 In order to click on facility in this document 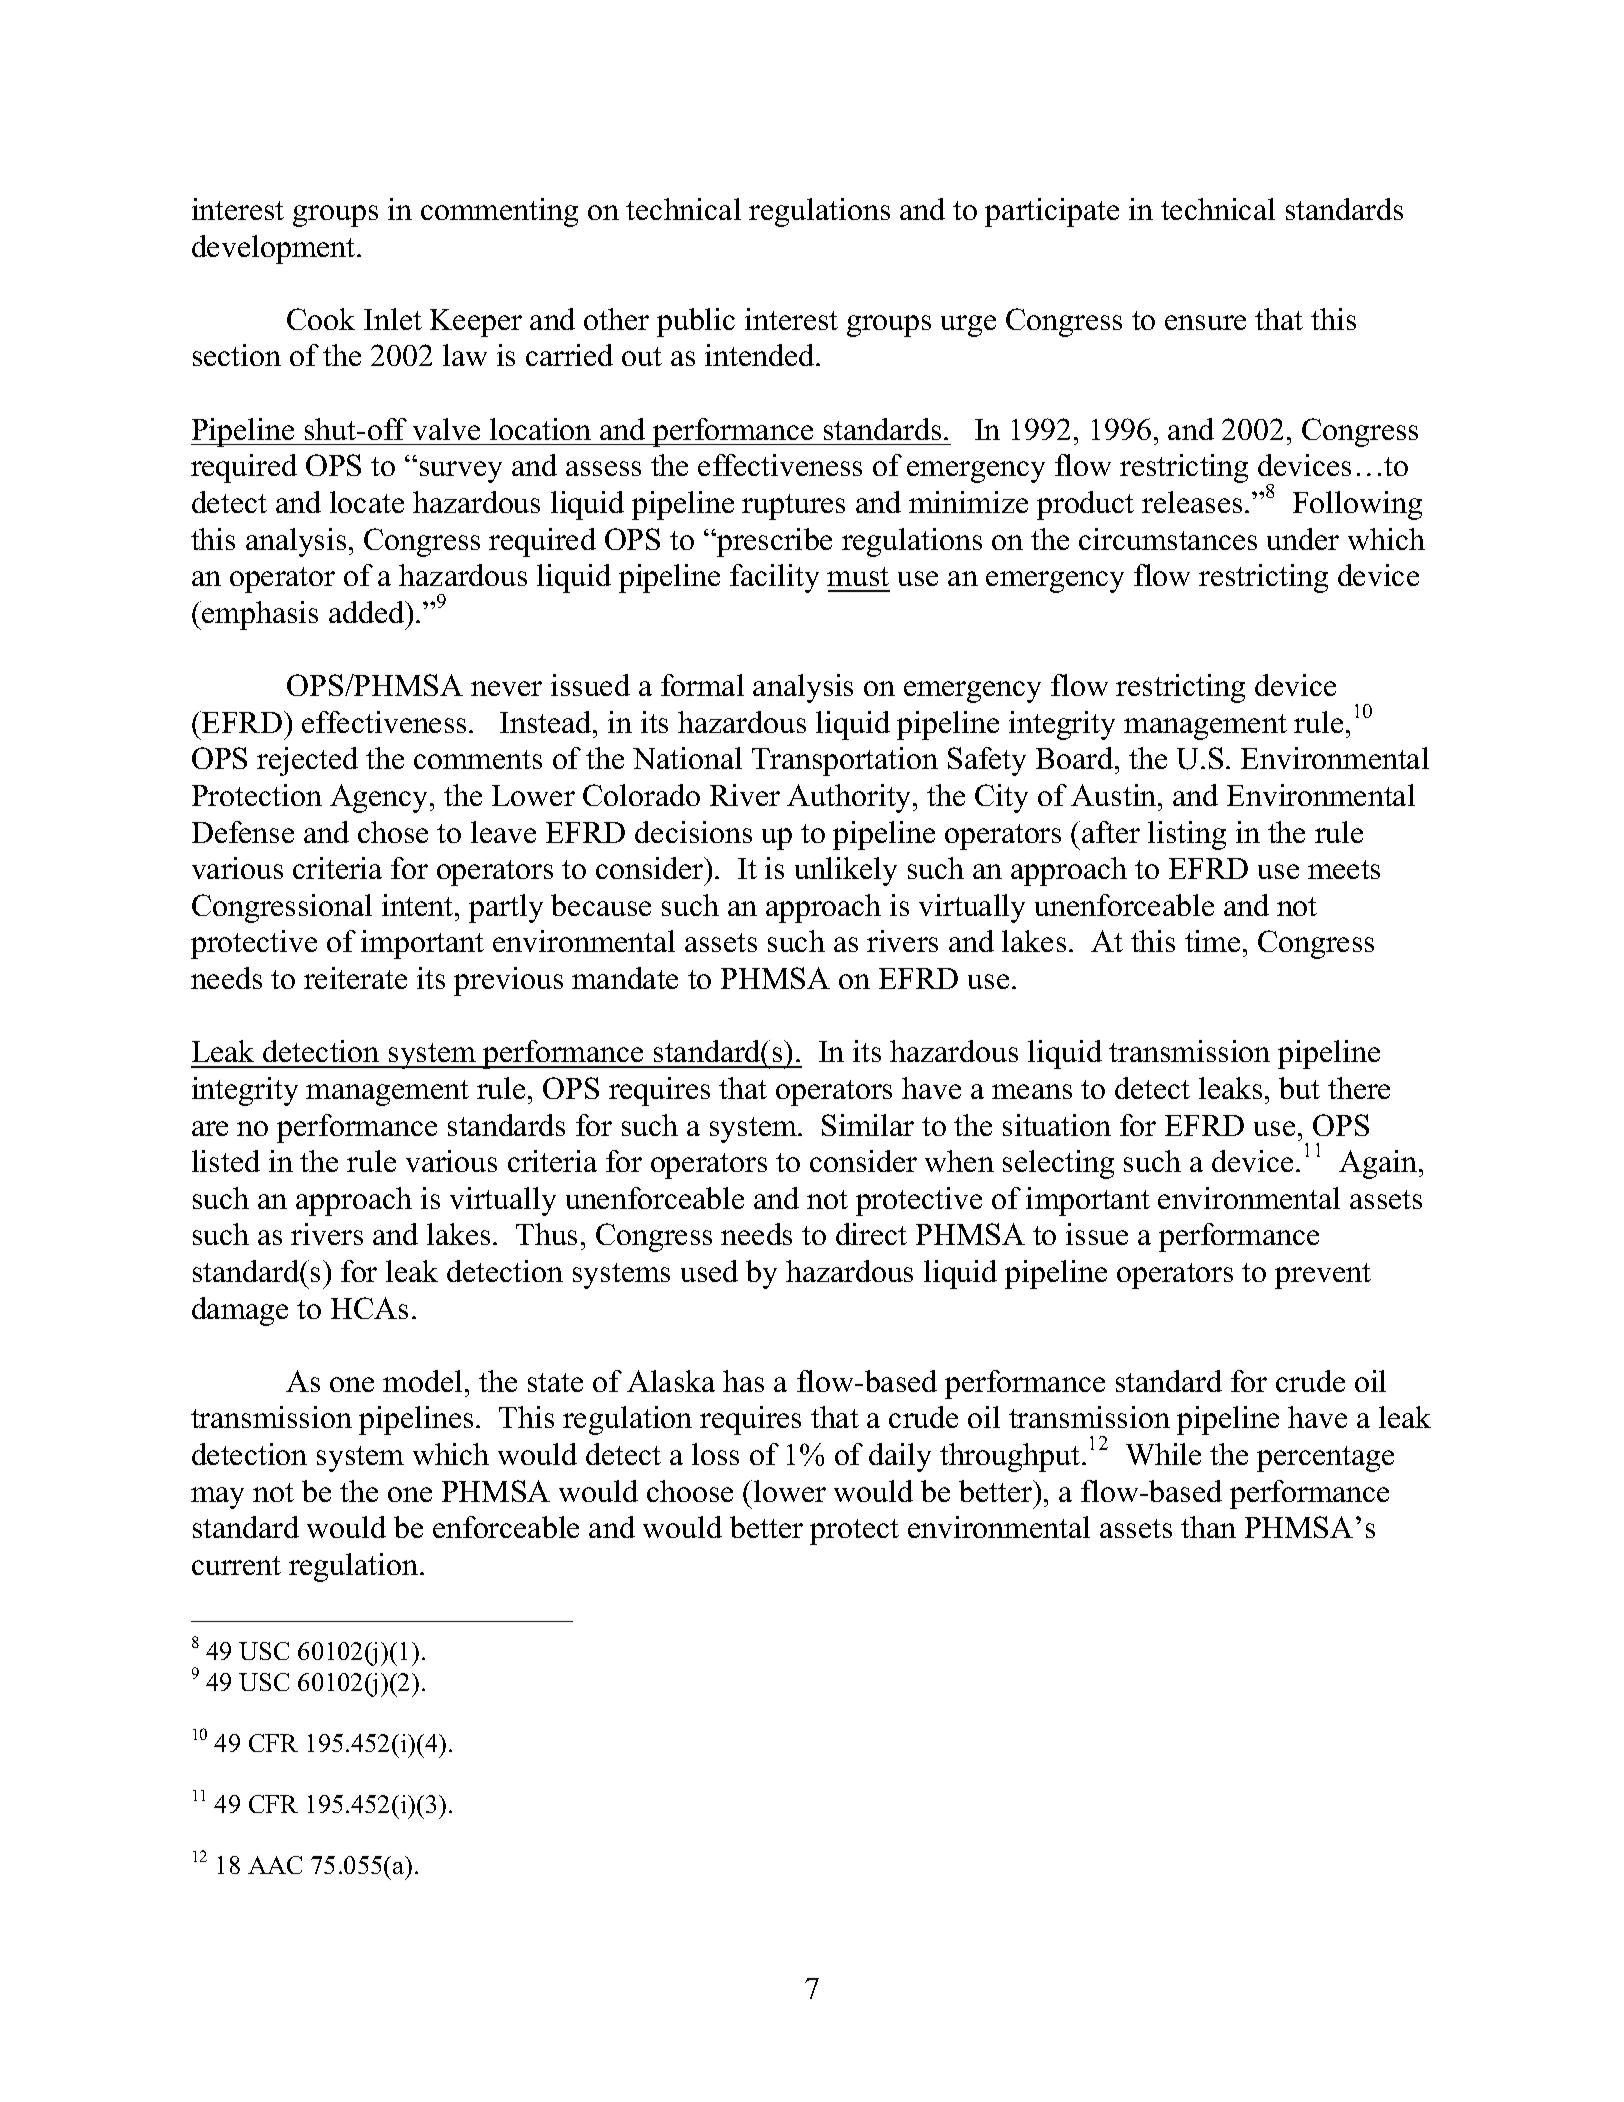, I will do `click(774, 578)`.
